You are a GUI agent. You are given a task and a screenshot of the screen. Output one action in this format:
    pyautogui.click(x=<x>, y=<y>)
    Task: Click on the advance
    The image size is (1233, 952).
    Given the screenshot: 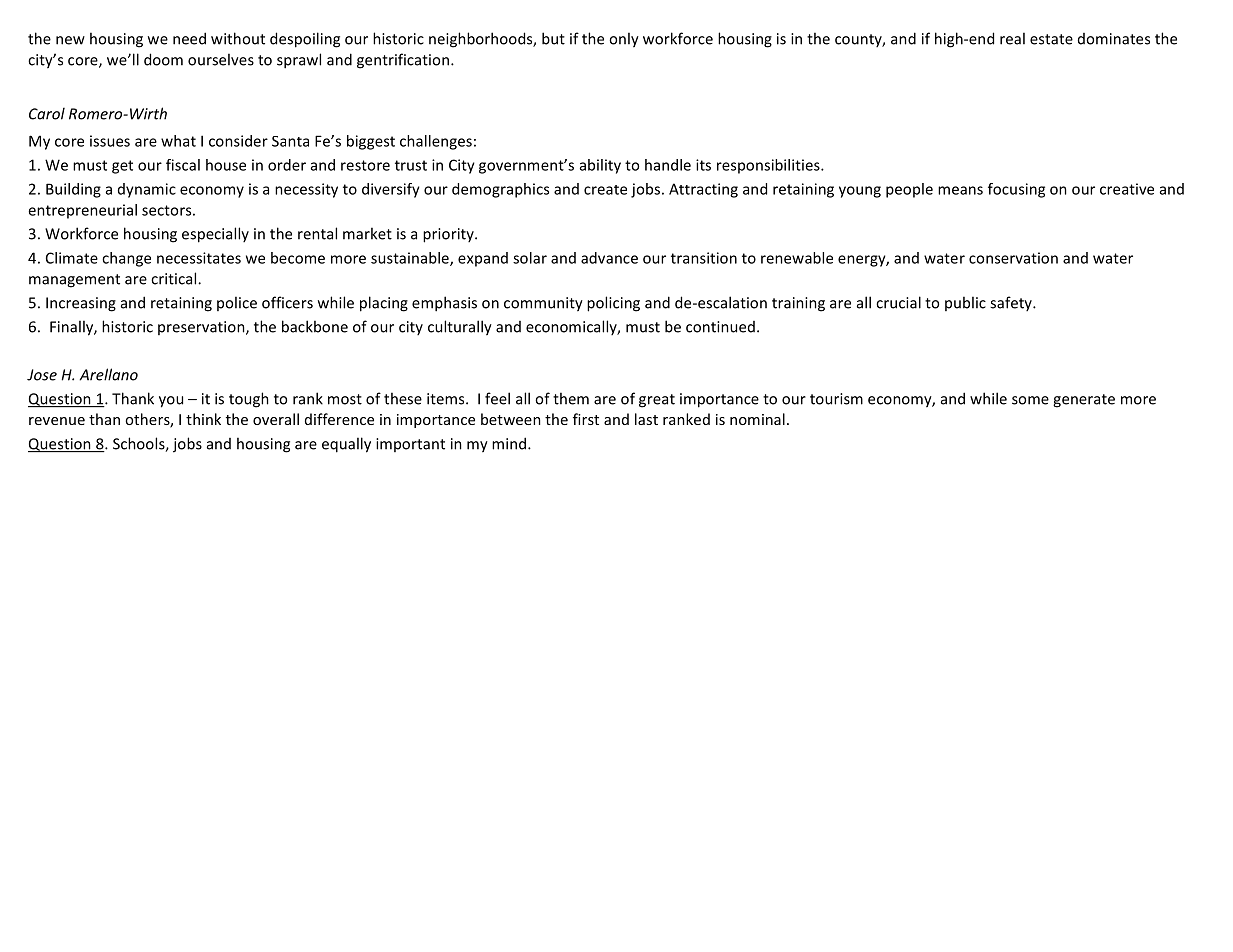 What is the action you would take?
    pyautogui.click(x=609, y=258)
